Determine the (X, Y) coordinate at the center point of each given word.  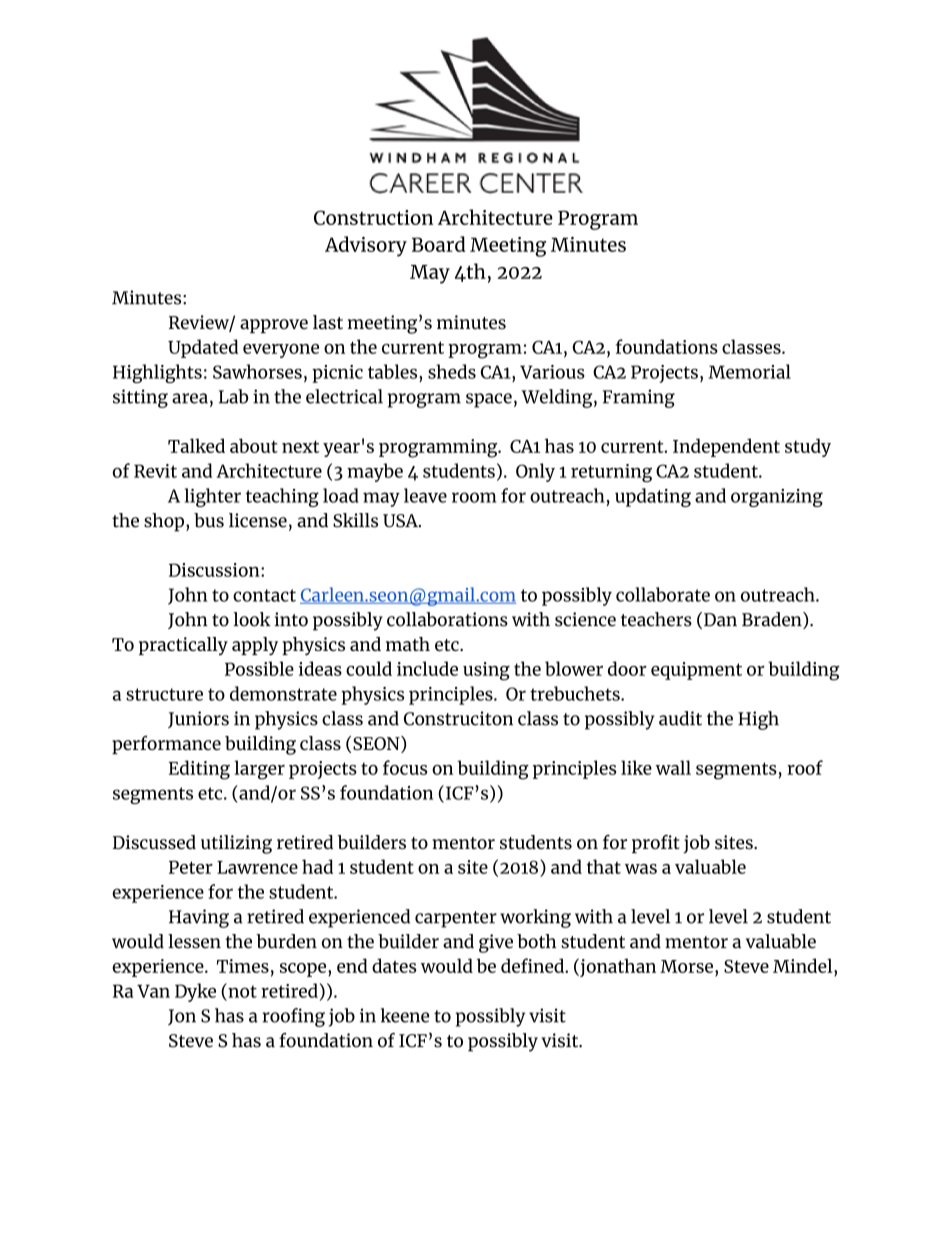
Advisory (366, 246)
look (252, 619)
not (241, 990)
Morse (686, 966)
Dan (720, 620)
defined (533, 965)
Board (438, 244)
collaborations (447, 619)
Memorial (749, 371)
